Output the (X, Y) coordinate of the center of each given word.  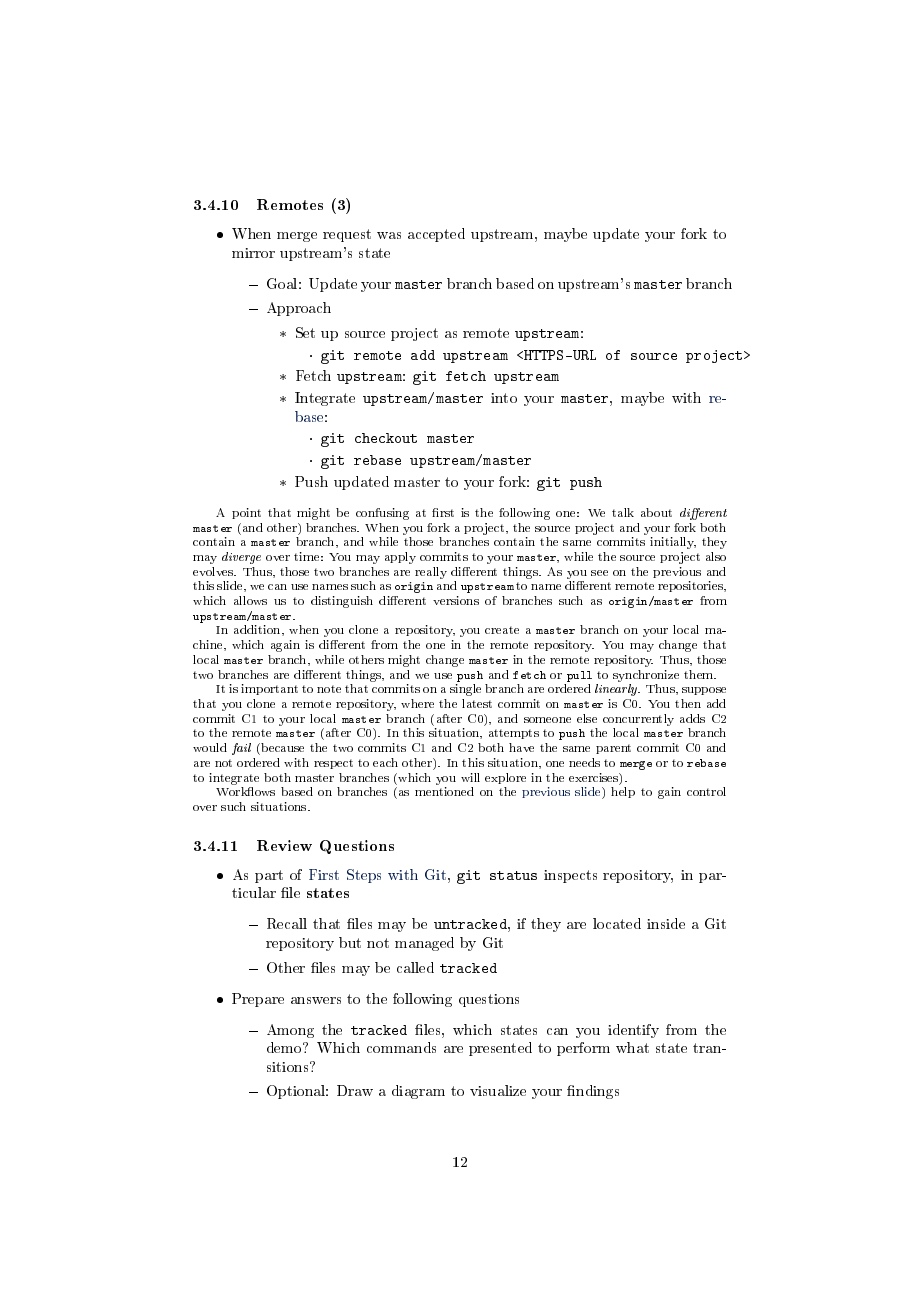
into (504, 398)
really (431, 573)
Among (290, 1031)
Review (284, 845)
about (656, 512)
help (623, 792)
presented (500, 1049)
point (246, 513)
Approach (299, 309)
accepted (436, 235)
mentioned (444, 791)
